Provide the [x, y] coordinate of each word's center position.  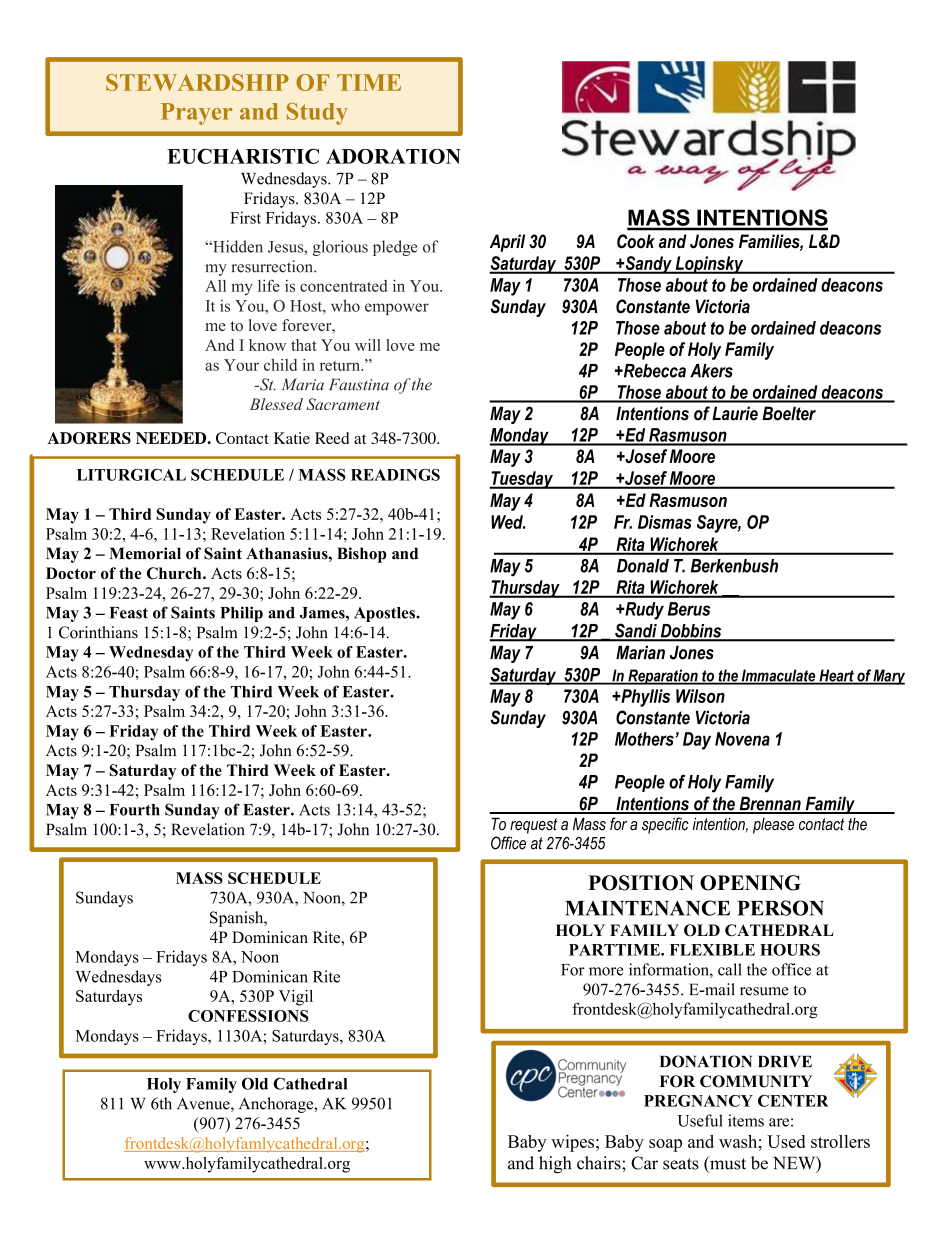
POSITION [641, 883]
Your [241, 365]
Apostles [385, 614]
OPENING [750, 883]
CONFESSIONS [248, 1016]
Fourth [135, 810]
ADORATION [393, 156]
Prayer [196, 114]
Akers [711, 371]
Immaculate [778, 676]
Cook [636, 241]
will [368, 345]
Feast [129, 613]
